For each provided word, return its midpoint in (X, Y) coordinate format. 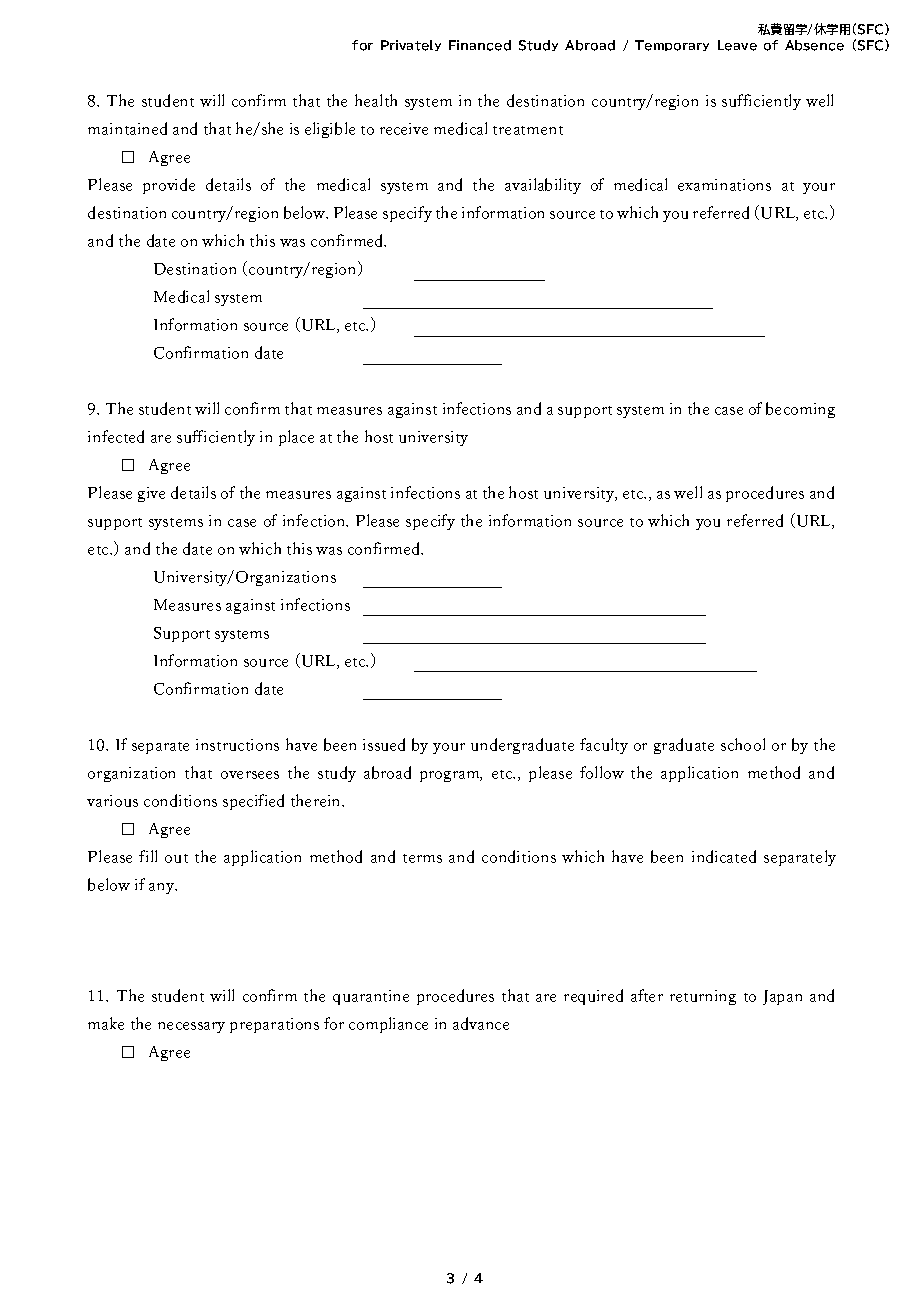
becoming (800, 410)
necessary (191, 1027)
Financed (480, 45)
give (151, 494)
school (743, 744)
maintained (127, 128)
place (296, 438)
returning (703, 997)
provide (169, 186)
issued (384, 744)
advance (481, 1023)
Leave (737, 45)
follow (602, 772)
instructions (237, 745)
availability (543, 186)
